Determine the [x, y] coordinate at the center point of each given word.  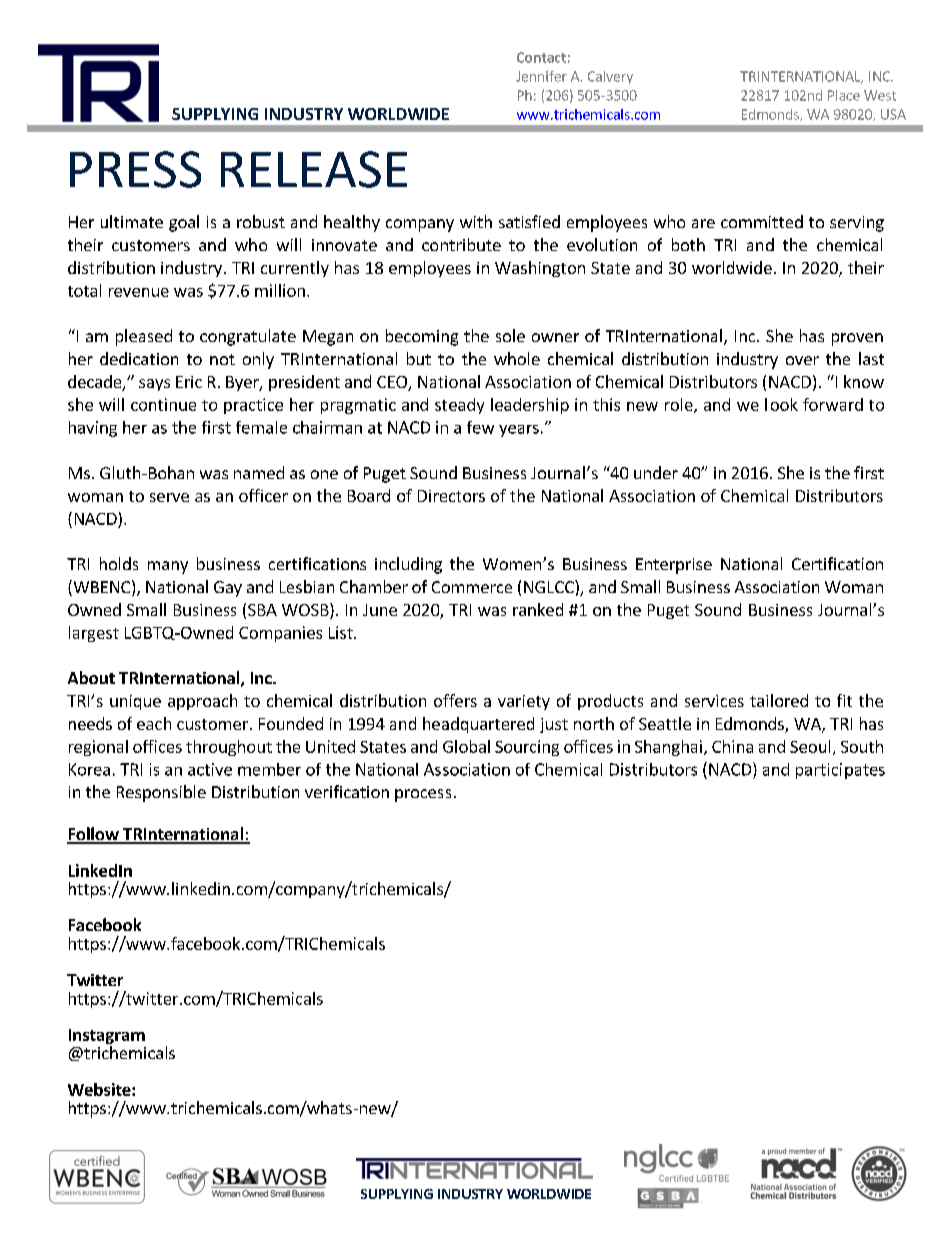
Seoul [810, 746]
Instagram [107, 1038]
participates [840, 771]
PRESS [135, 169]
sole [510, 335]
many [168, 567]
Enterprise [674, 566]
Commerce [472, 587]
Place [844, 95]
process [423, 795]
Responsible [161, 793]
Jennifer [541, 76]
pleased [144, 337]
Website [100, 1089]
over [802, 360]
